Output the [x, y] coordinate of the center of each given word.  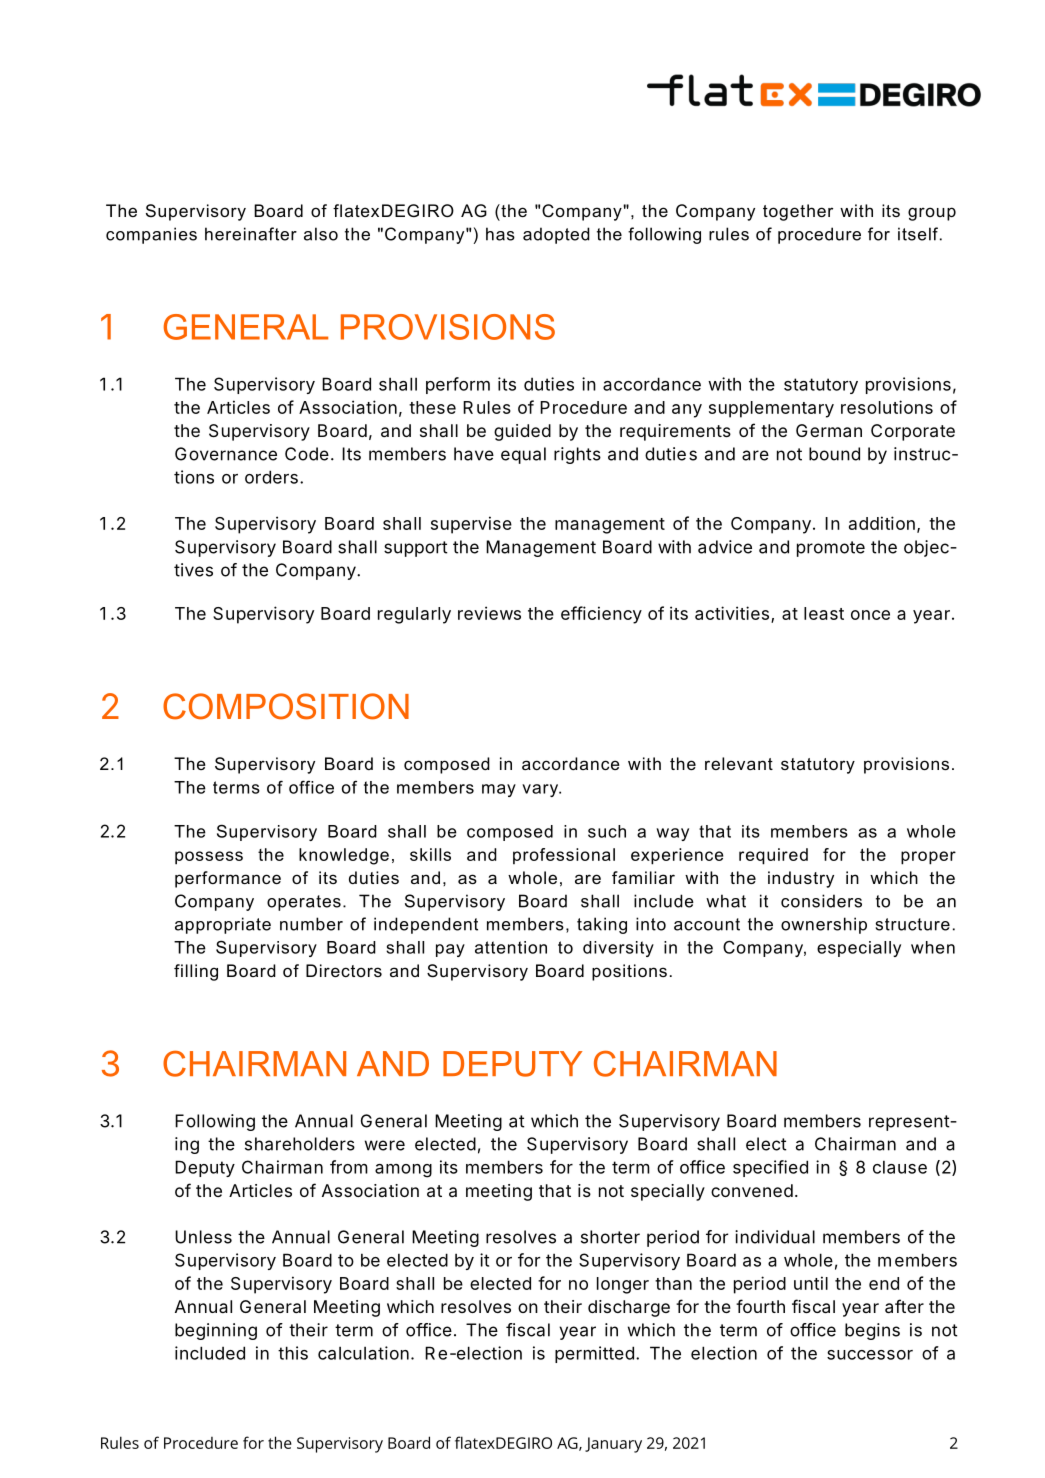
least [824, 613]
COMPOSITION [286, 706]
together [798, 212]
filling [196, 972]
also [321, 234]
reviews [489, 613]
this [293, 1353]
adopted [556, 235]
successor [870, 1355]
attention [511, 947]
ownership [824, 925]
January [613, 1445]
